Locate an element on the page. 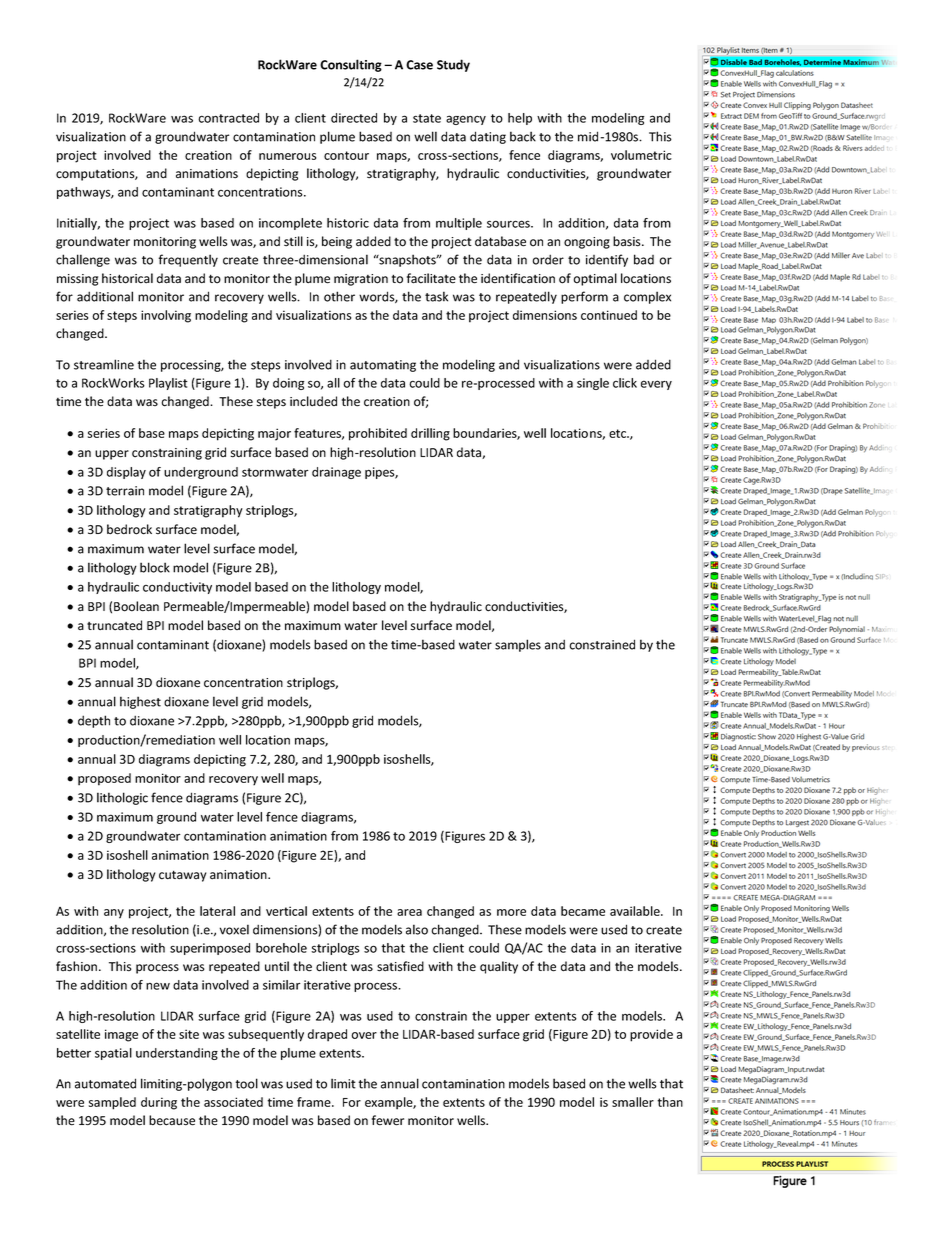 The width and height of the page is (952, 1233). single is located at coordinates (593, 384).
